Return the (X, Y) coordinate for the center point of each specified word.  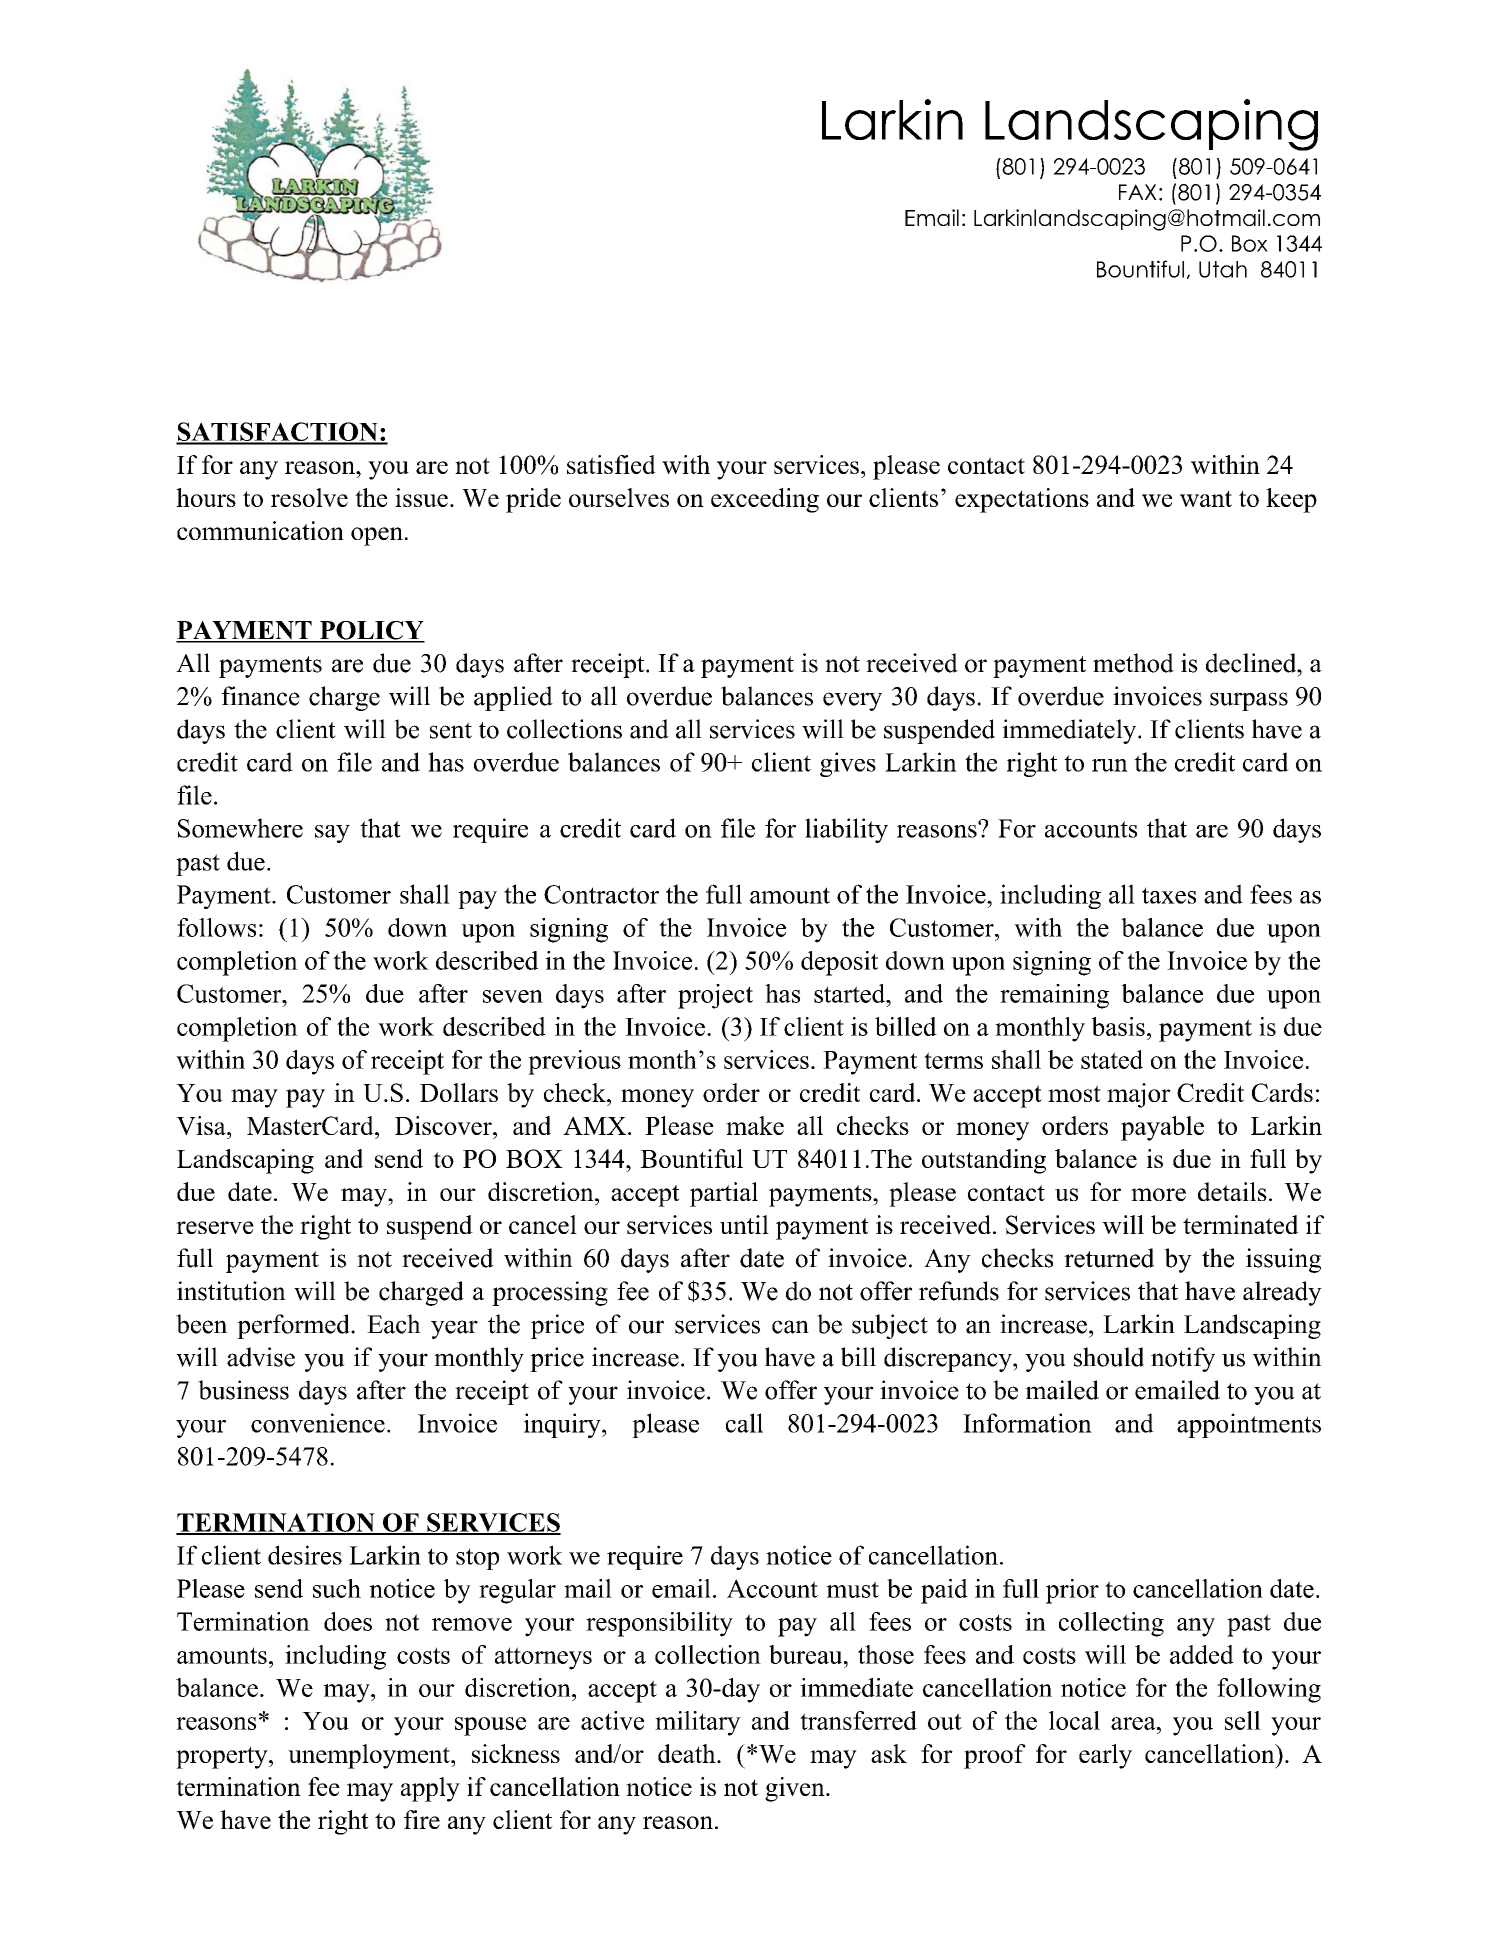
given (796, 1789)
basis (1118, 1026)
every (852, 701)
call (744, 1423)
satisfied (611, 464)
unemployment (370, 1756)
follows (216, 927)
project (715, 996)
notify (1183, 1359)
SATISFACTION (278, 433)
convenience (318, 1423)
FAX (1138, 192)
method (1133, 663)
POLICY (371, 631)
